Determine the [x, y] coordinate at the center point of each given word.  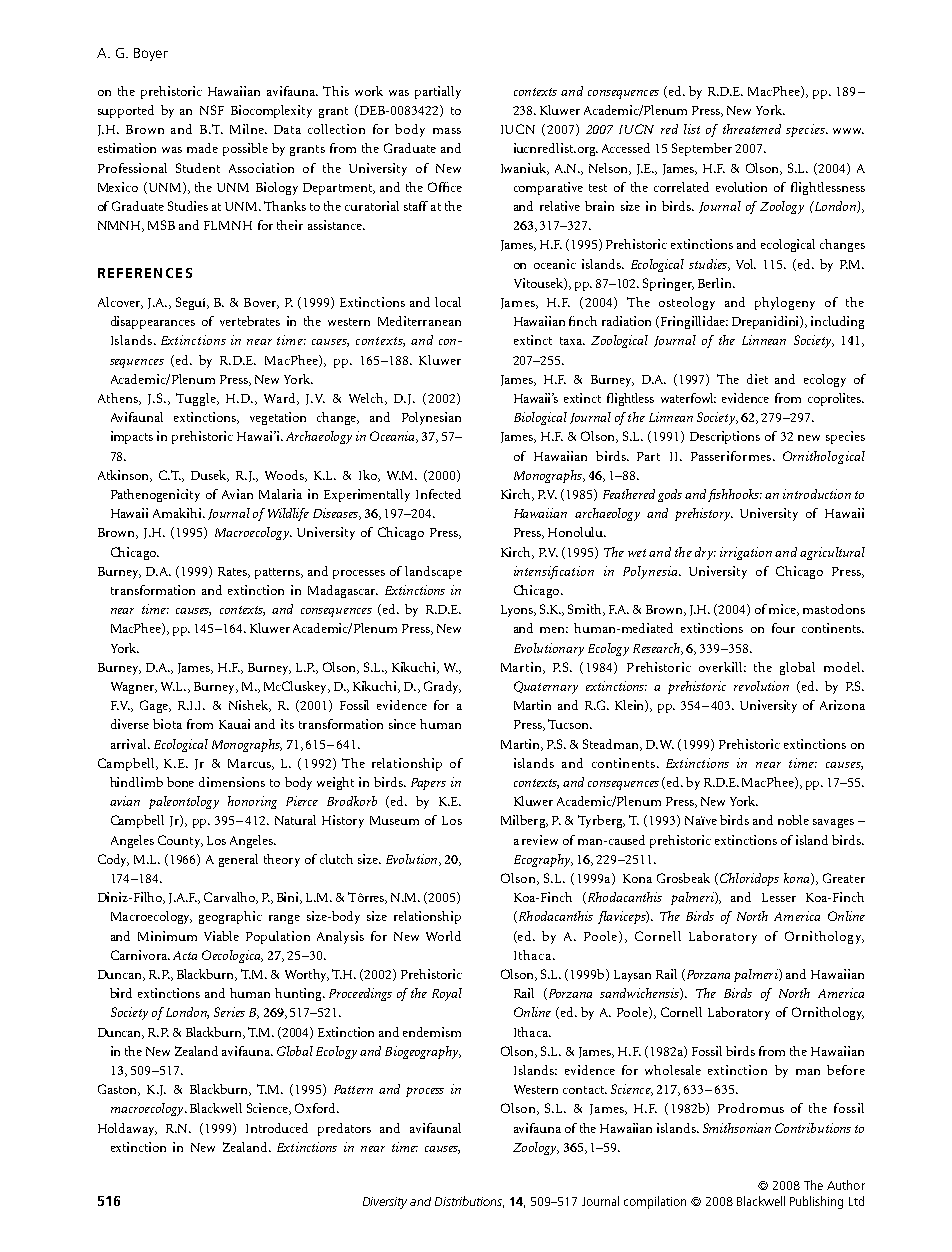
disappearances [153, 322]
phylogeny [785, 303]
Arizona [842, 705]
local [448, 302]
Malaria [280, 494]
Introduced [277, 1128]
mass [447, 131]
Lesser [779, 897]
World [443, 936]
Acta [185, 955]
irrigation [746, 553]
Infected [438, 494]
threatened [752, 129]
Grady [442, 687]
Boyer [151, 54]
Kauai [234, 724]
